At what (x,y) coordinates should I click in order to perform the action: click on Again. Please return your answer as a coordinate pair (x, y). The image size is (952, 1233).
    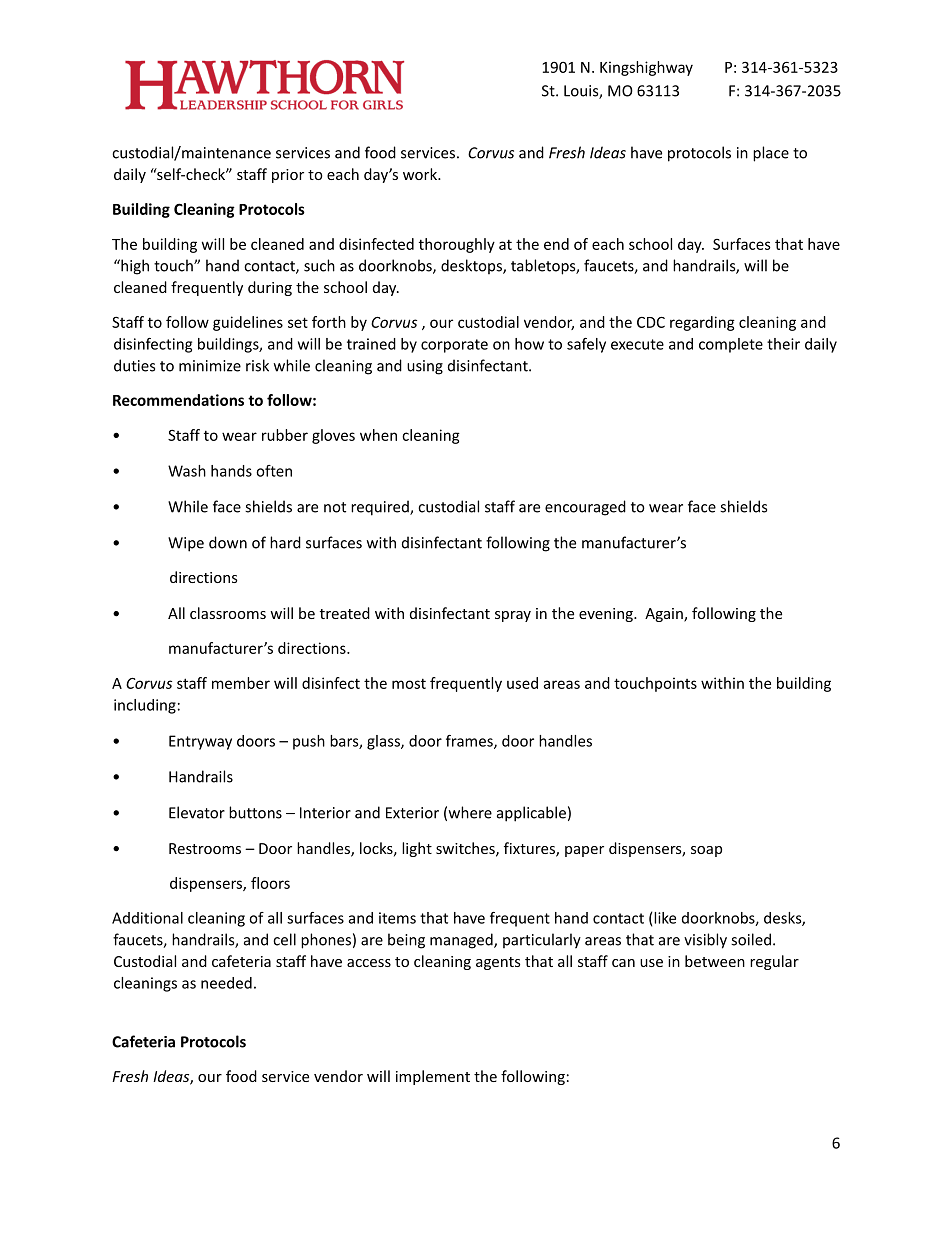
    Looking at the image, I should click on (665, 615).
